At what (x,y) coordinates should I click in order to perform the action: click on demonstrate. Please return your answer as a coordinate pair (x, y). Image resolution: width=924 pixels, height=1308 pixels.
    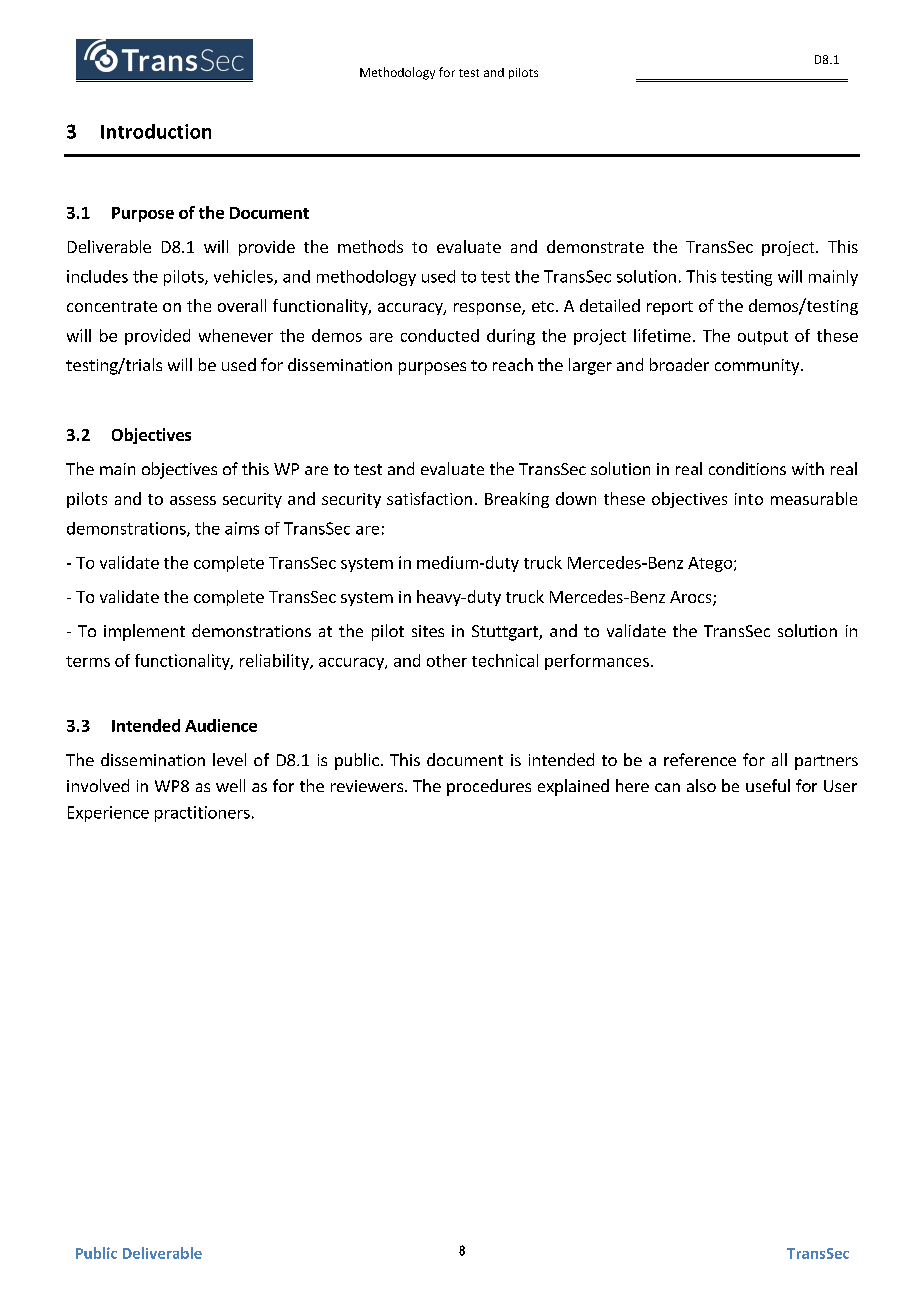
    Looking at the image, I should click on (595, 246).
